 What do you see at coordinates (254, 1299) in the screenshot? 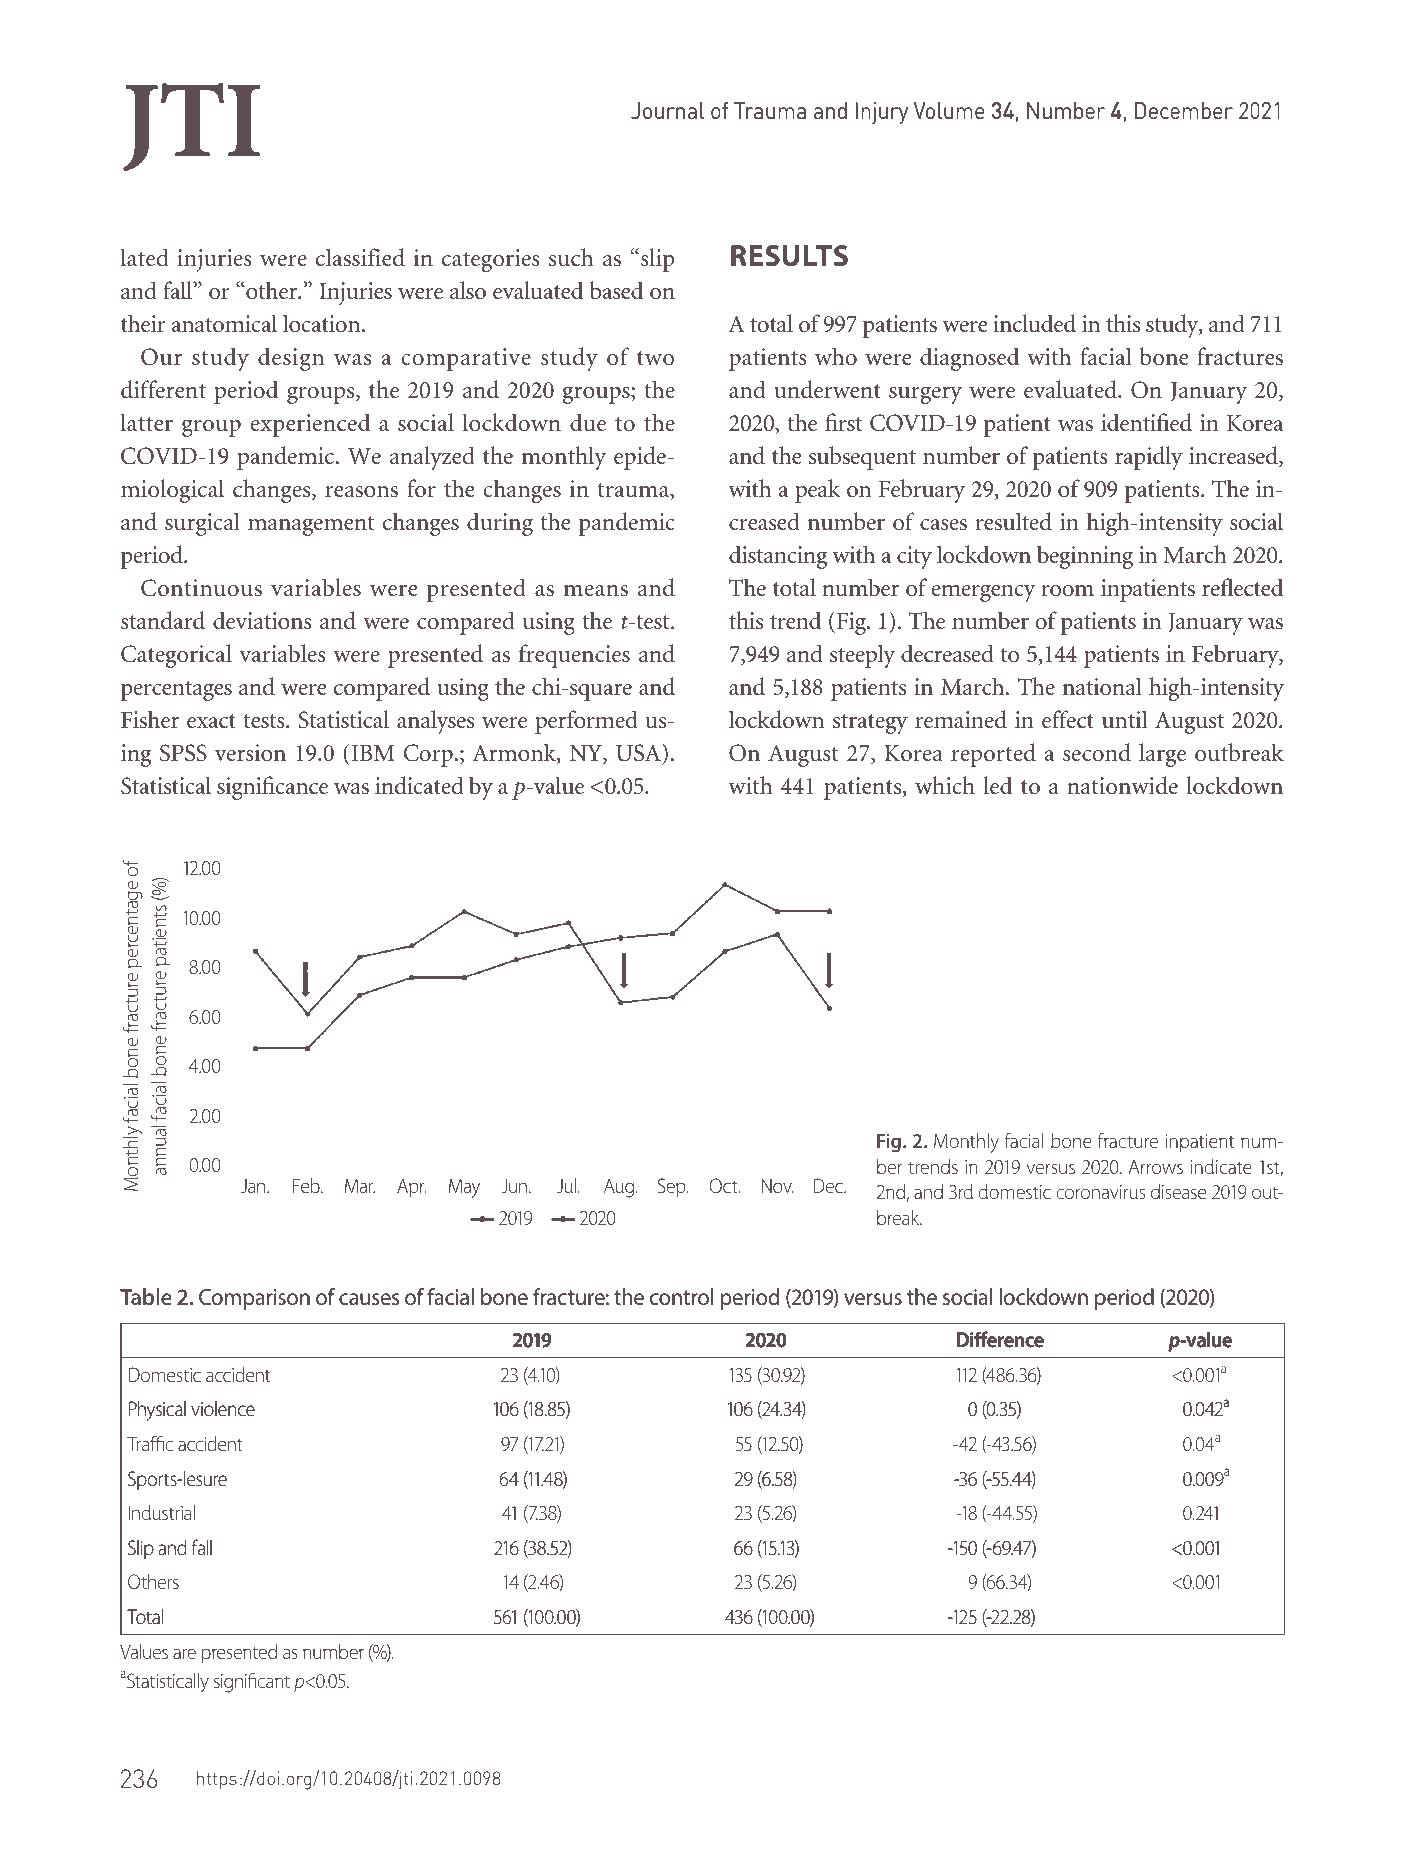
I see `Comparison` at bounding box center [254, 1299].
